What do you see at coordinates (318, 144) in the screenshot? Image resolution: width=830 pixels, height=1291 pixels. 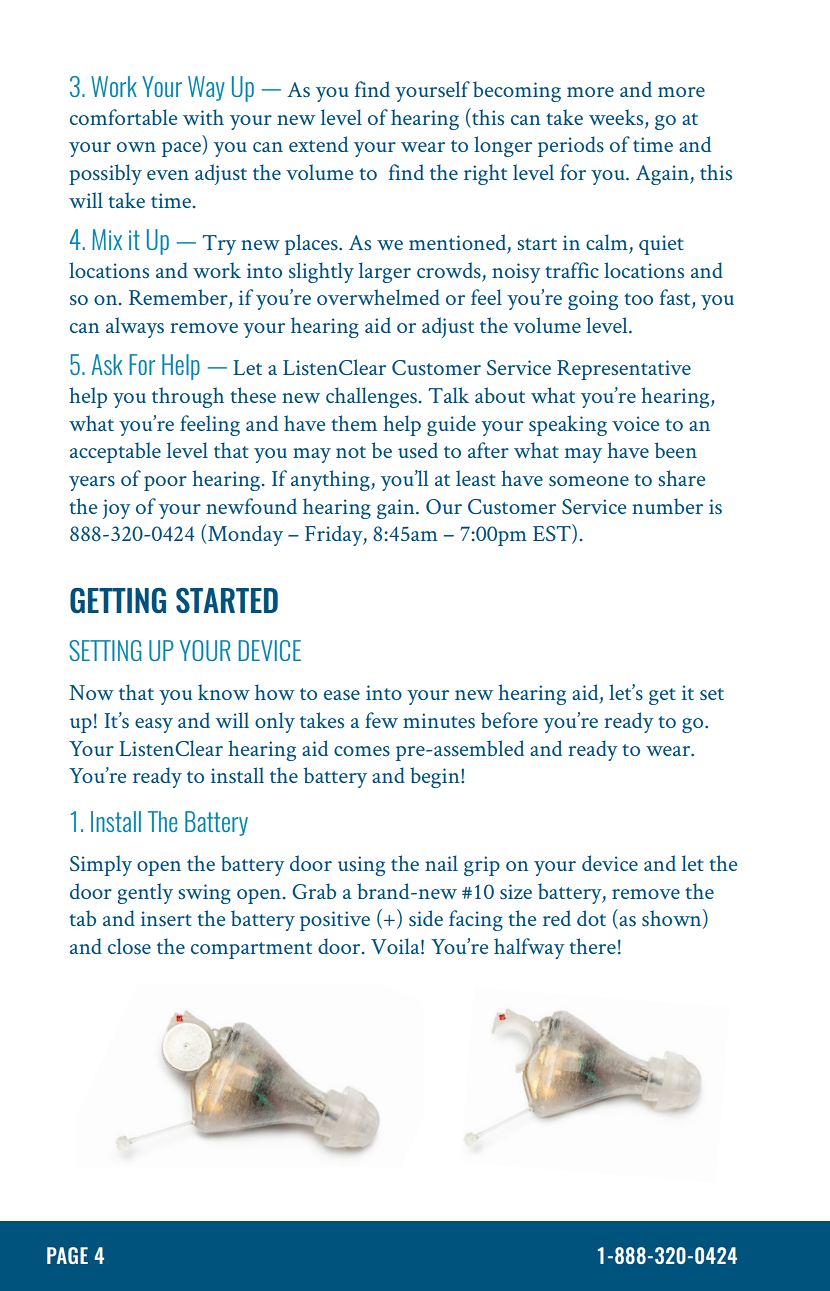 I see `extend` at bounding box center [318, 144].
